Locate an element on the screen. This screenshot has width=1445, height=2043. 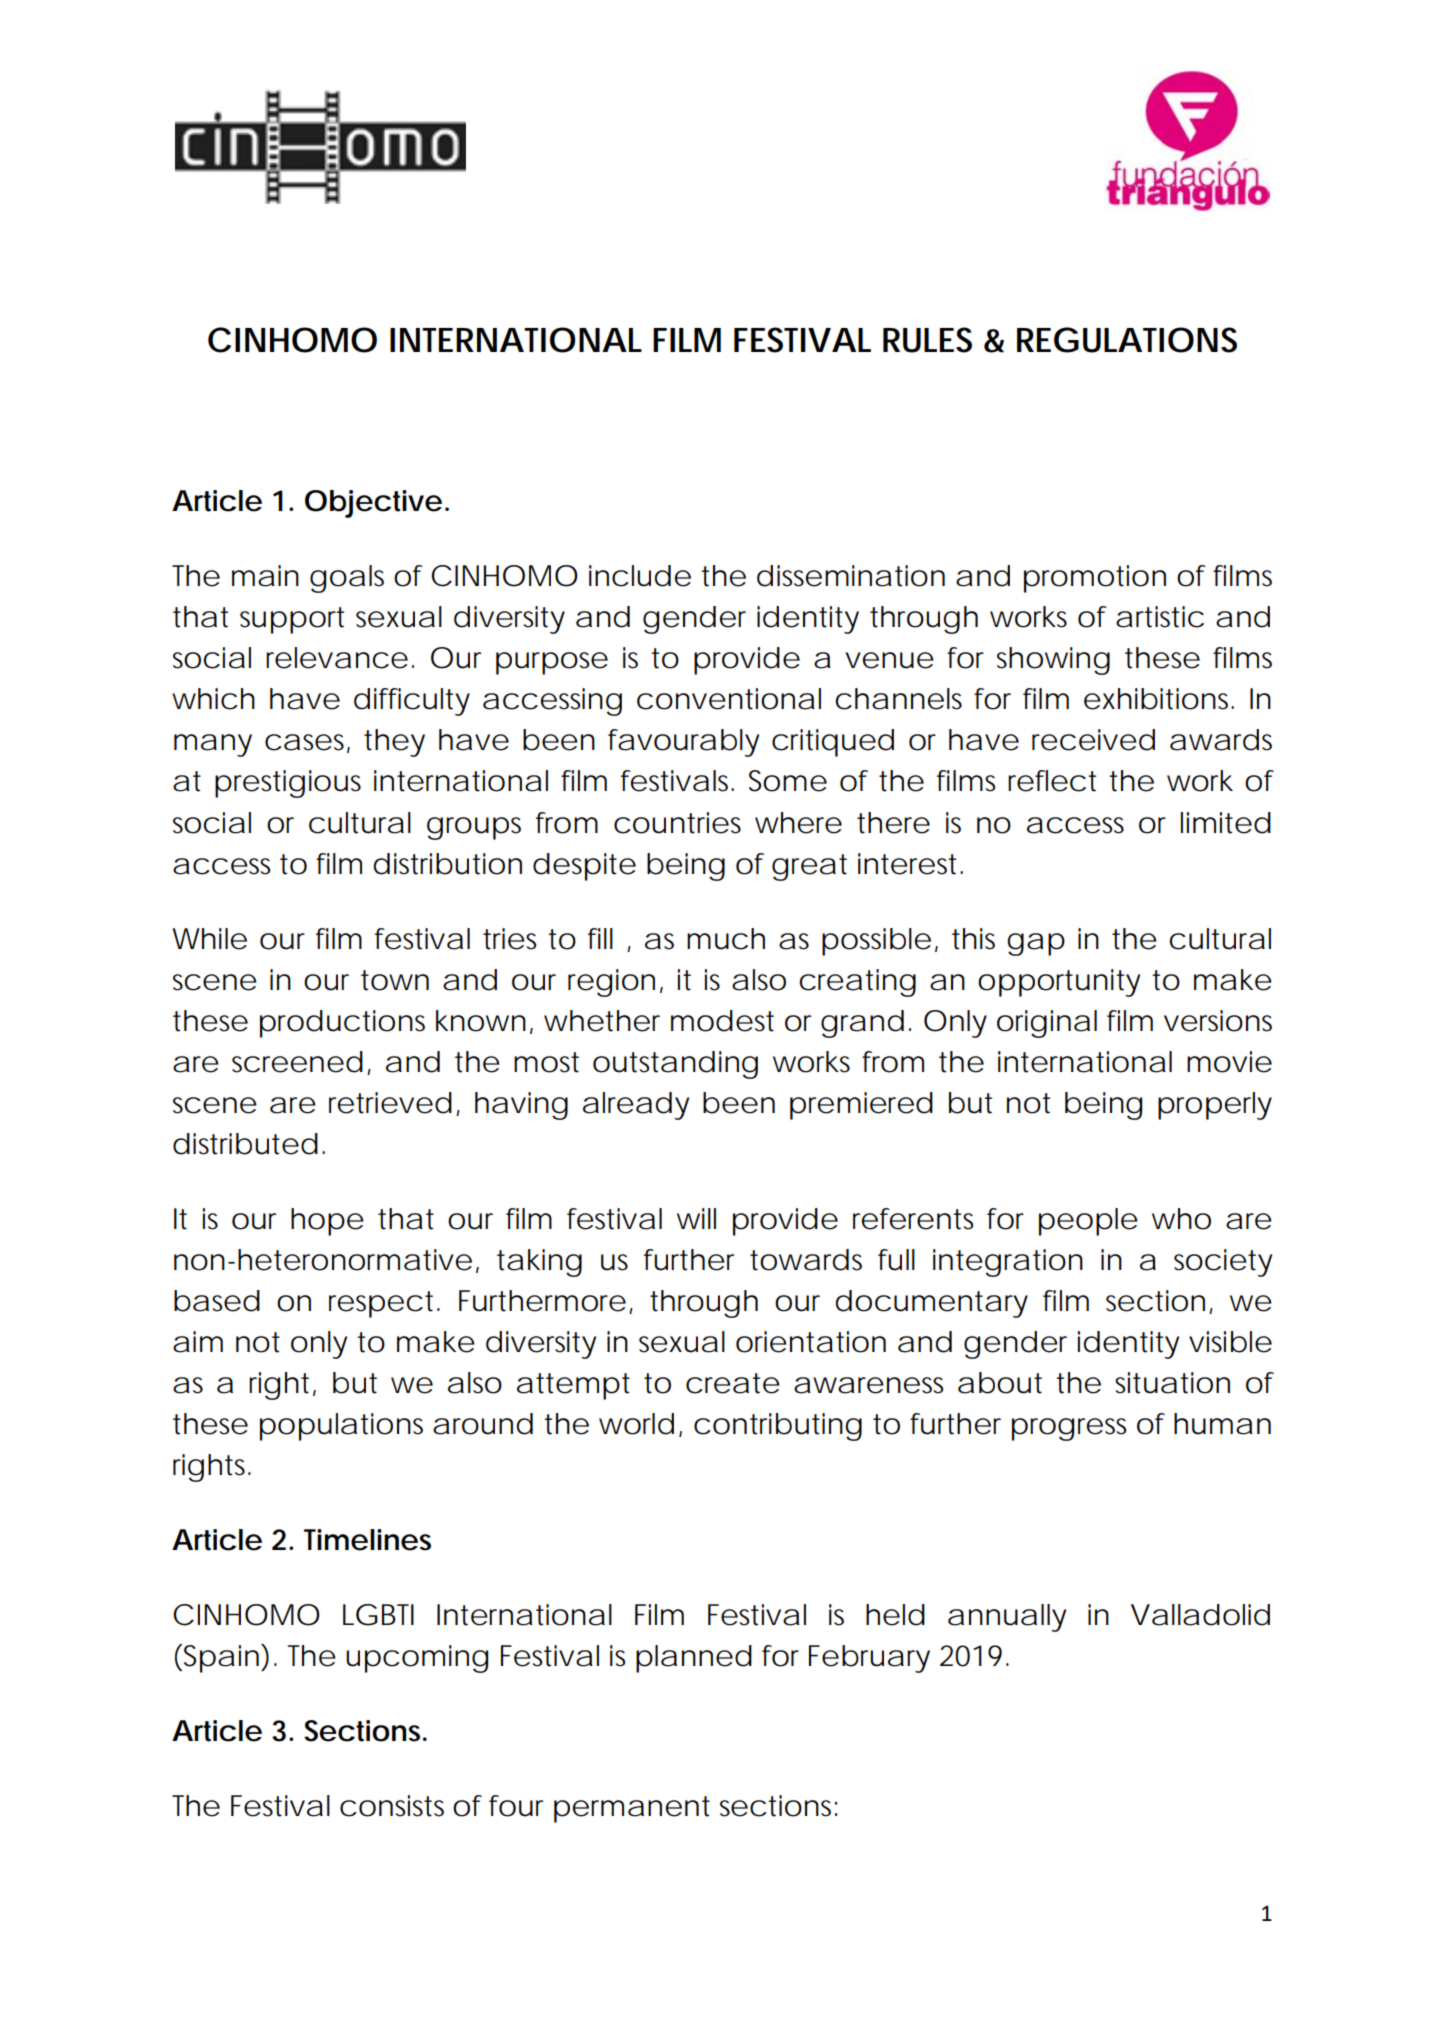
RULES is located at coordinates (927, 340).
